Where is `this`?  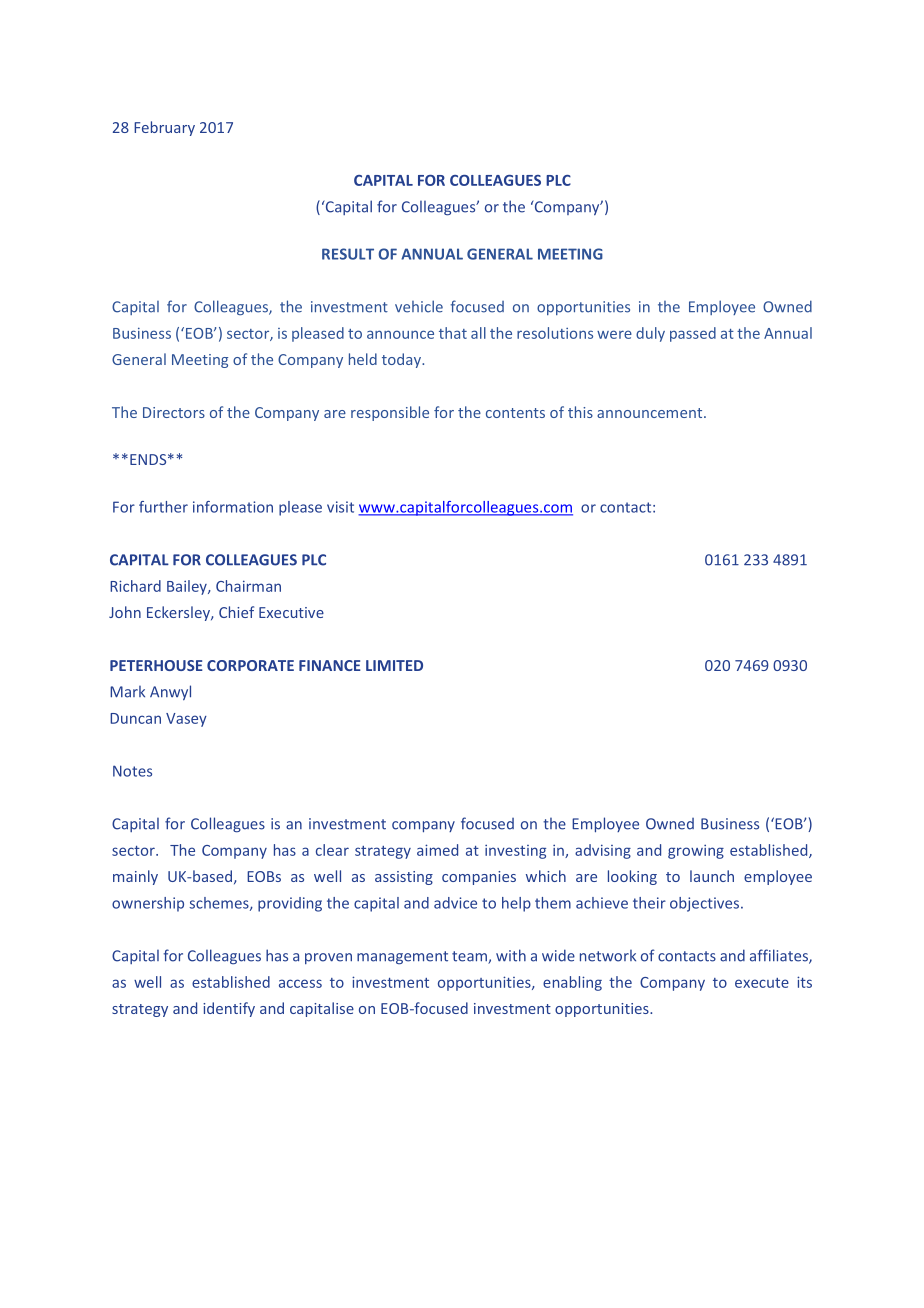
this is located at coordinates (580, 412).
